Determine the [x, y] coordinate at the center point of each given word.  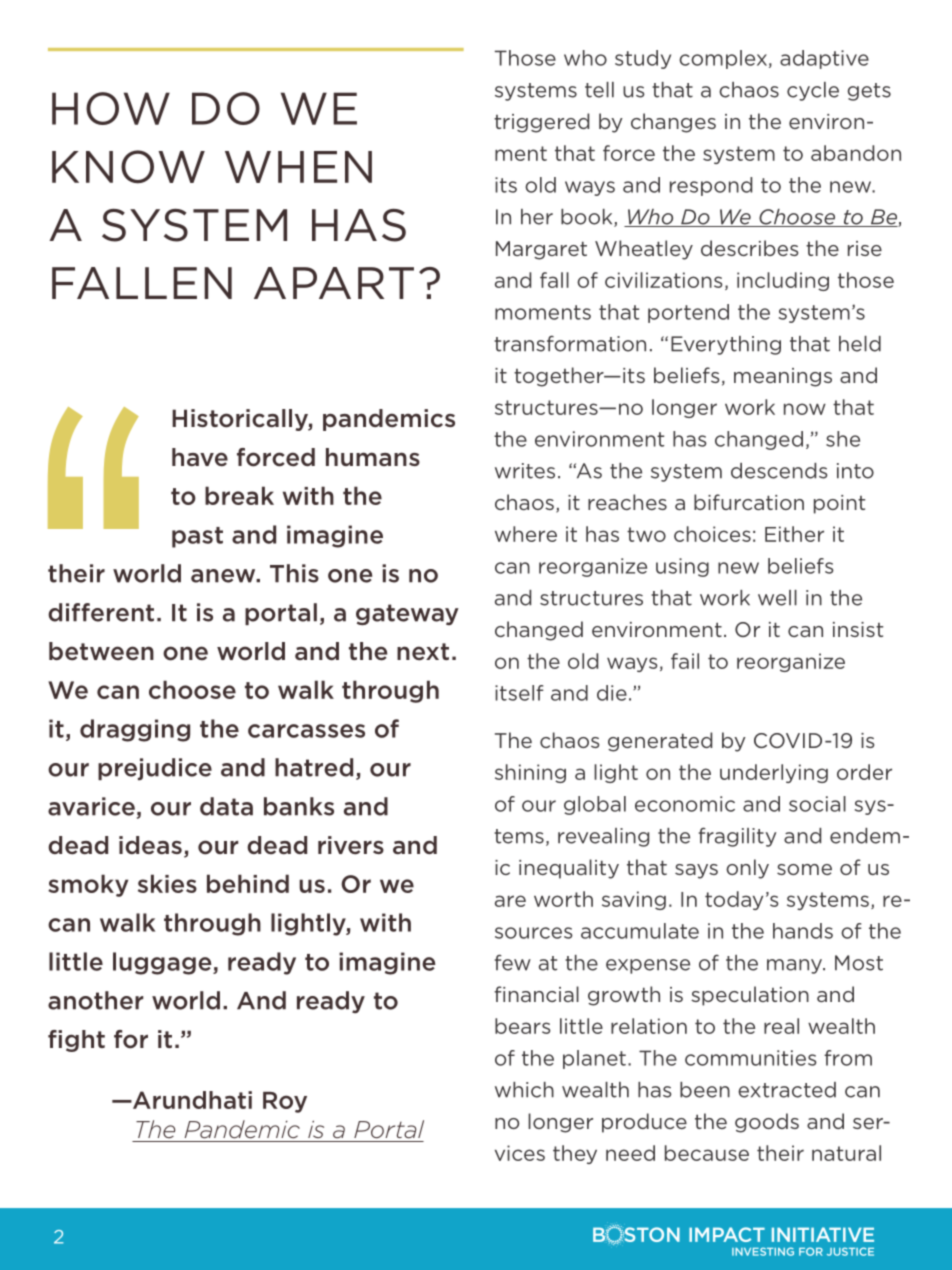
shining [530, 773]
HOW [111, 108]
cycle [813, 91]
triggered [541, 123]
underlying [774, 773]
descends [779, 471]
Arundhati [191, 1100]
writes [525, 471]
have [200, 457]
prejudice [155, 769]
